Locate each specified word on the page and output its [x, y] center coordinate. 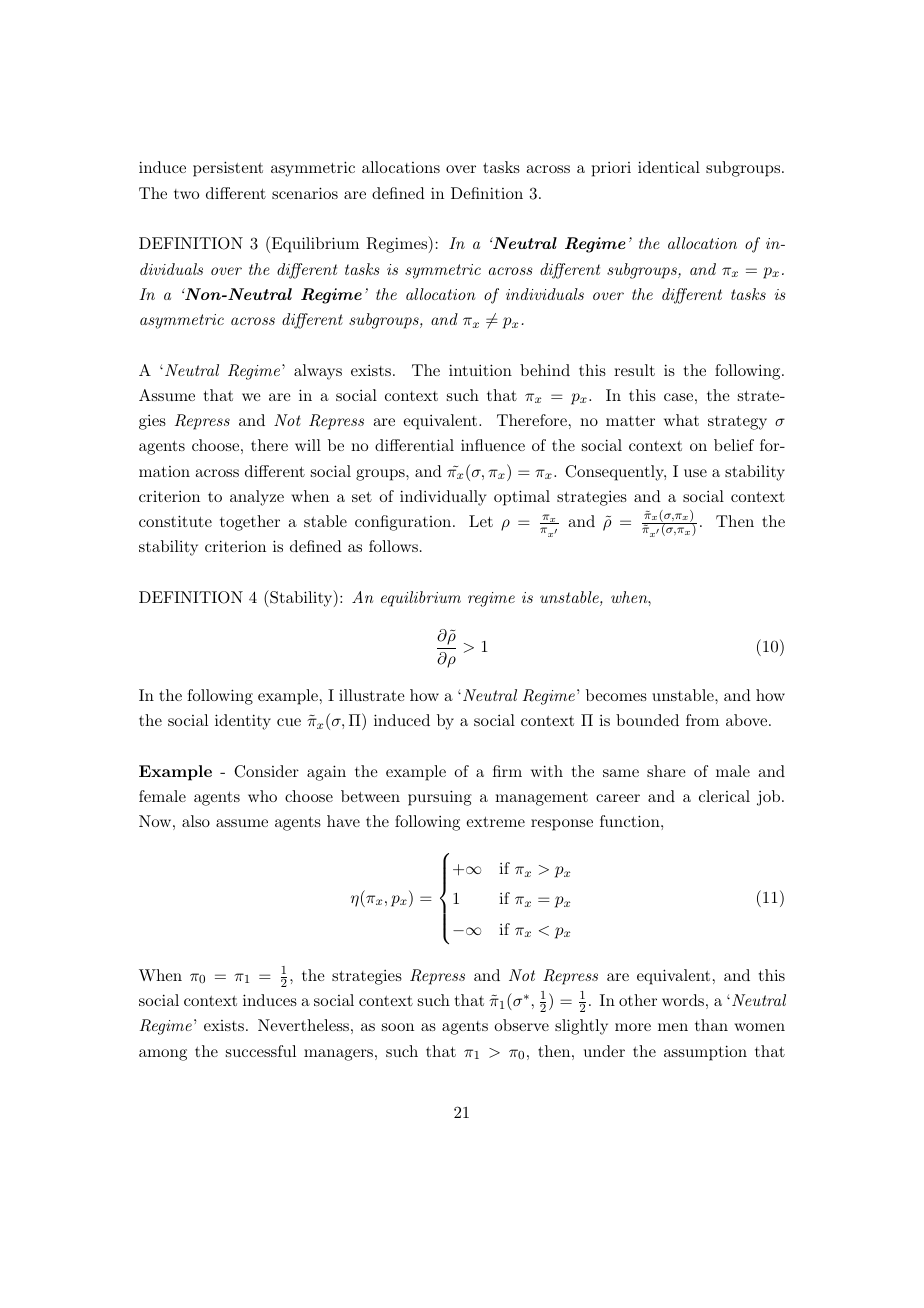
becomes [616, 695]
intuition [480, 370]
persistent [228, 169]
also [196, 821]
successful [261, 1051]
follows [393, 546]
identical [669, 167]
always [318, 372]
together [250, 523]
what [681, 420]
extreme [495, 822]
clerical [724, 796]
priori [611, 169]
